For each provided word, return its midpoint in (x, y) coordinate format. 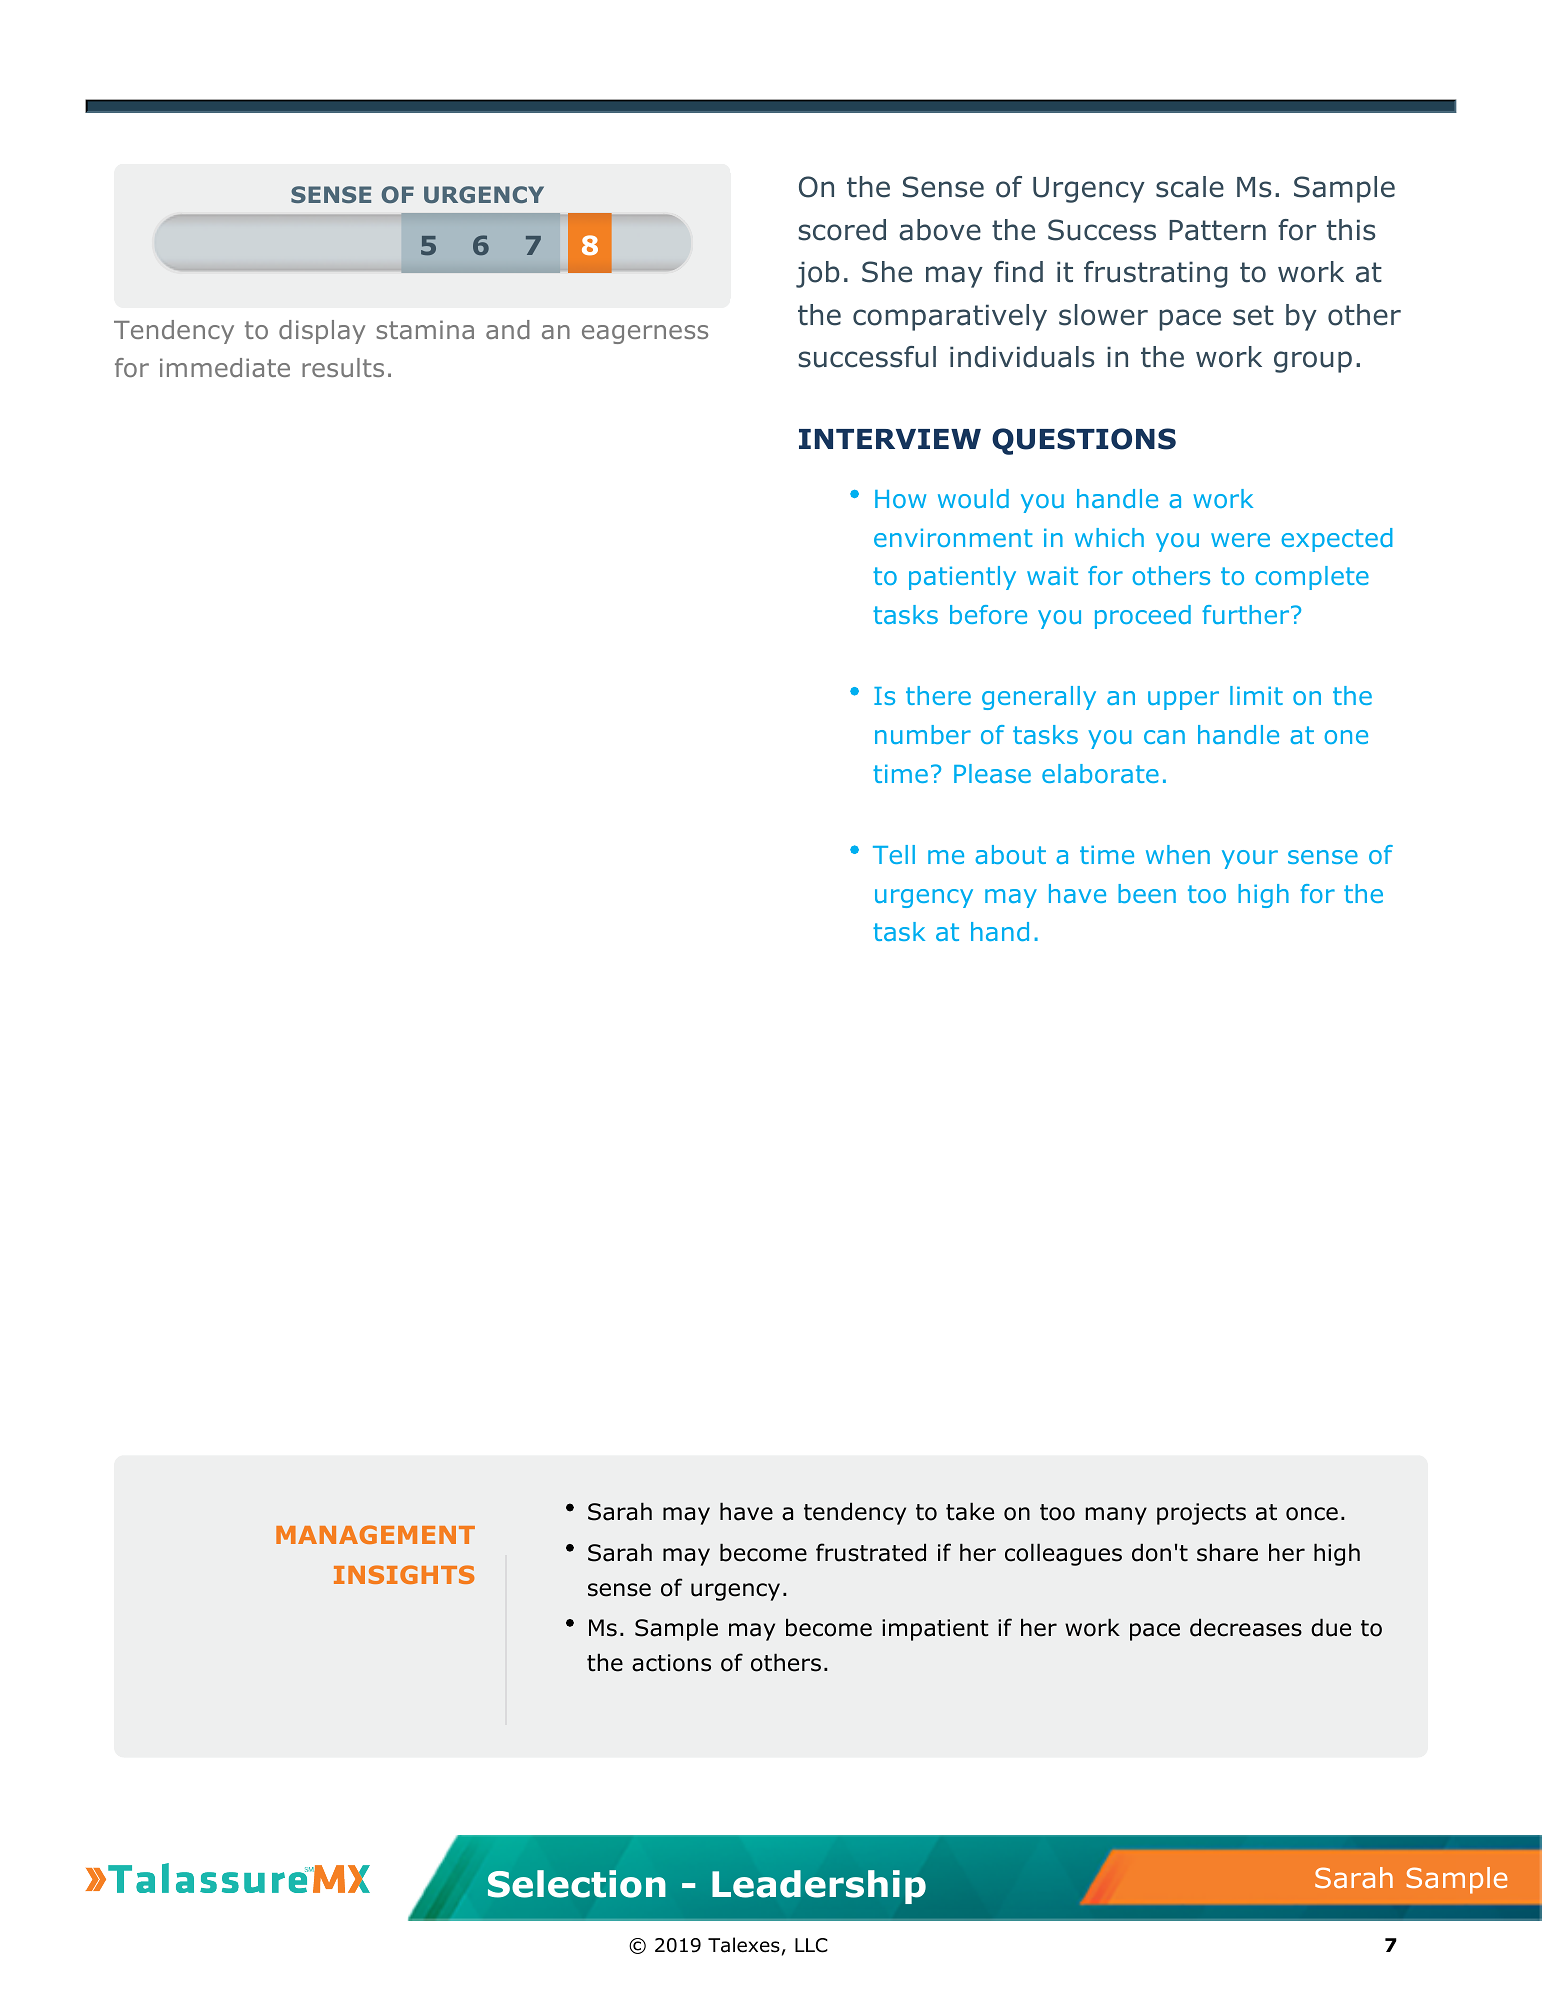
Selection (577, 1884)
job (818, 274)
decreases (1246, 1627)
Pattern (1217, 230)
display (322, 332)
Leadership (819, 1887)
